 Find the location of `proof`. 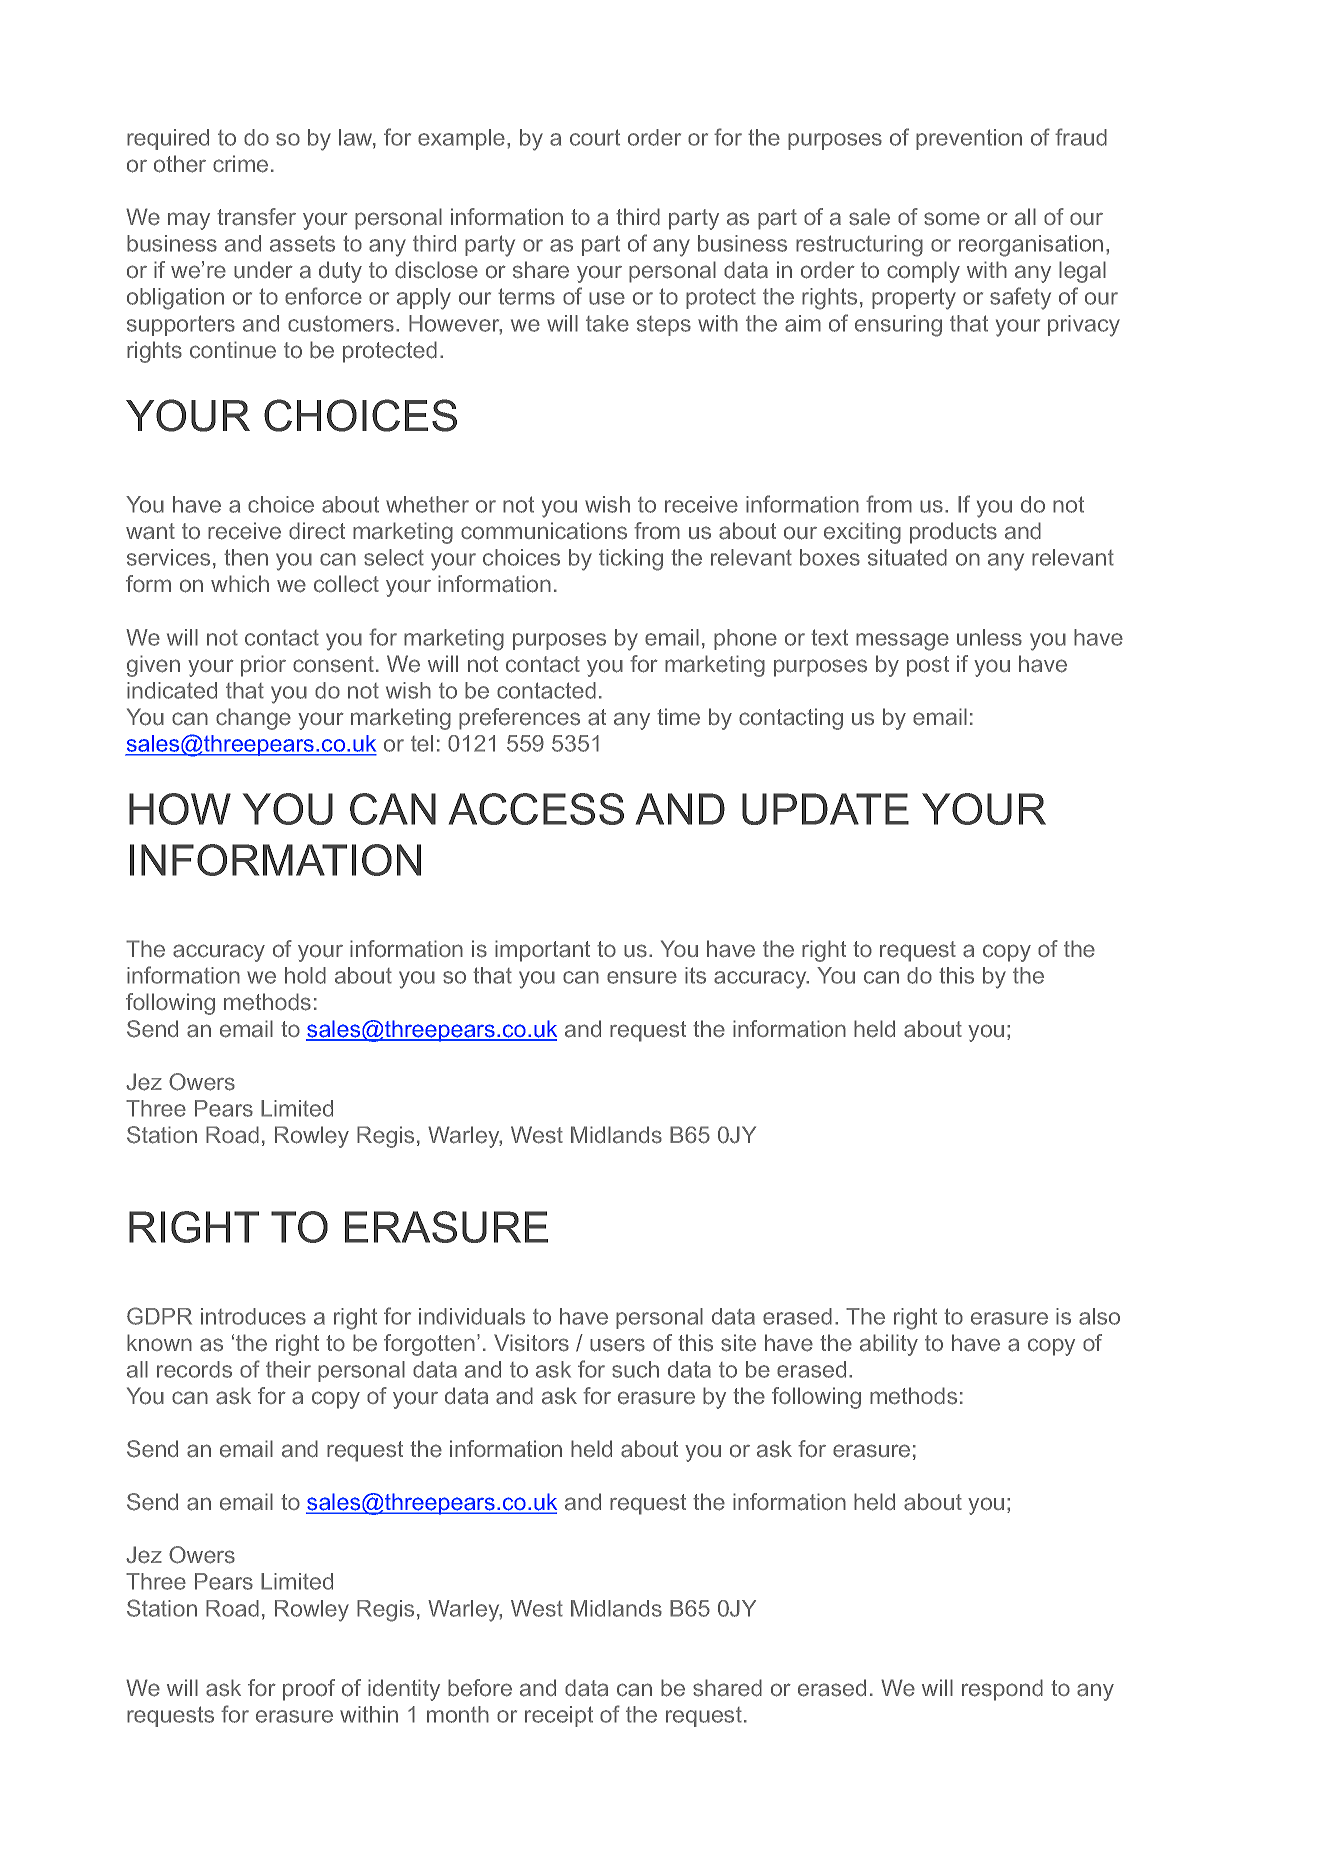

proof is located at coordinates (309, 1690).
